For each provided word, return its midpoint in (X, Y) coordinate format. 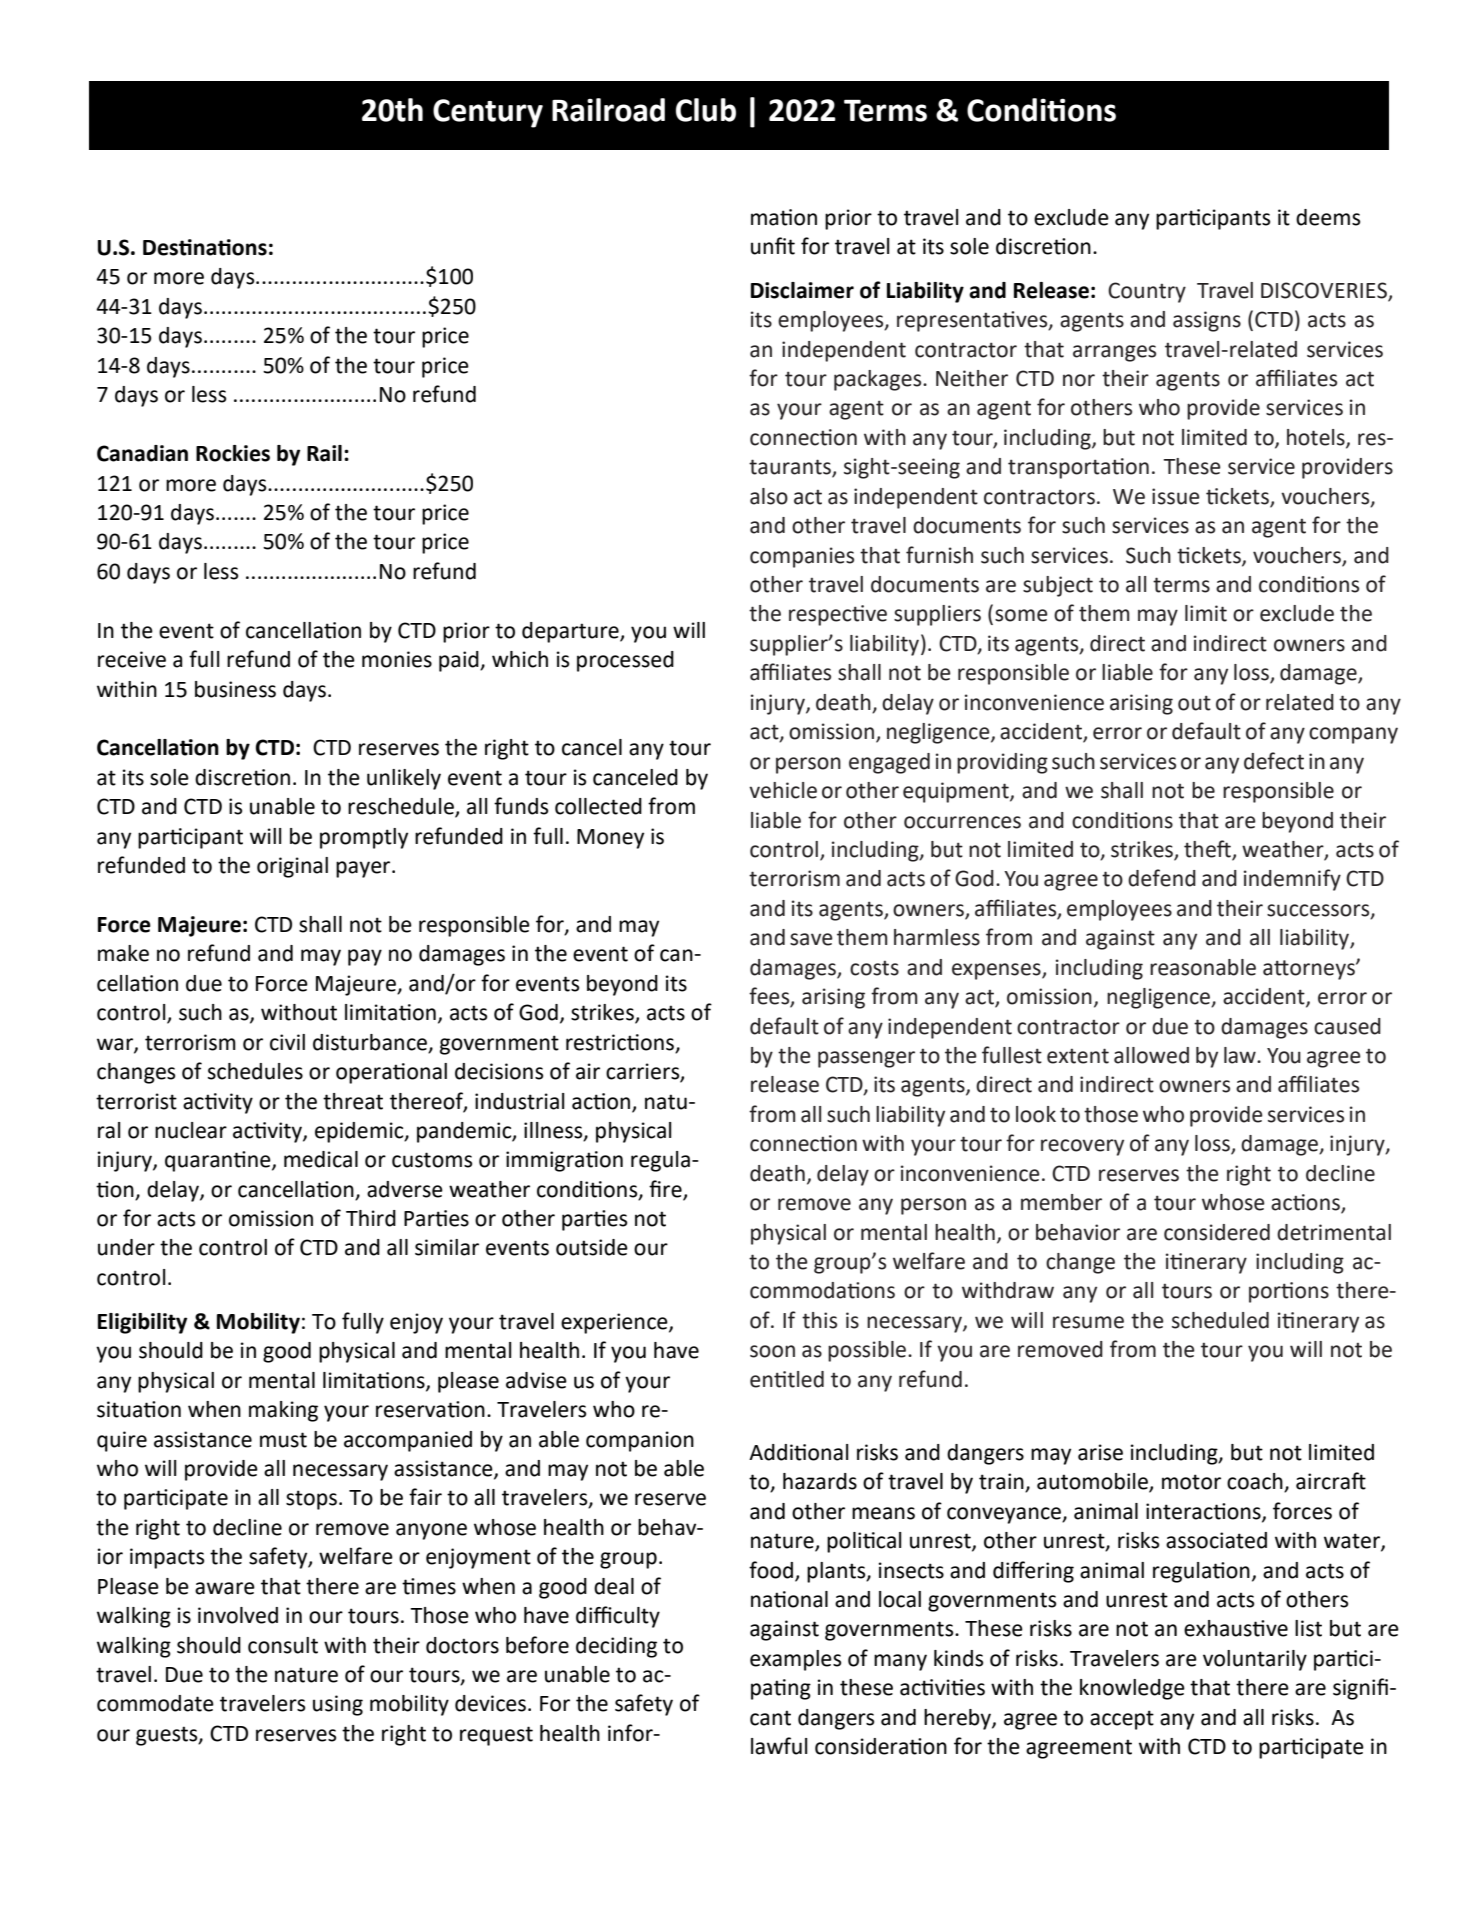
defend (1162, 878)
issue (1176, 496)
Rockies (233, 453)
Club (706, 110)
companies (802, 557)
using (338, 1705)
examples (795, 1660)
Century (488, 113)
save (811, 939)
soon (772, 1351)
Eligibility (142, 1323)
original (292, 867)
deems (1328, 217)
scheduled (1220, 1320)
